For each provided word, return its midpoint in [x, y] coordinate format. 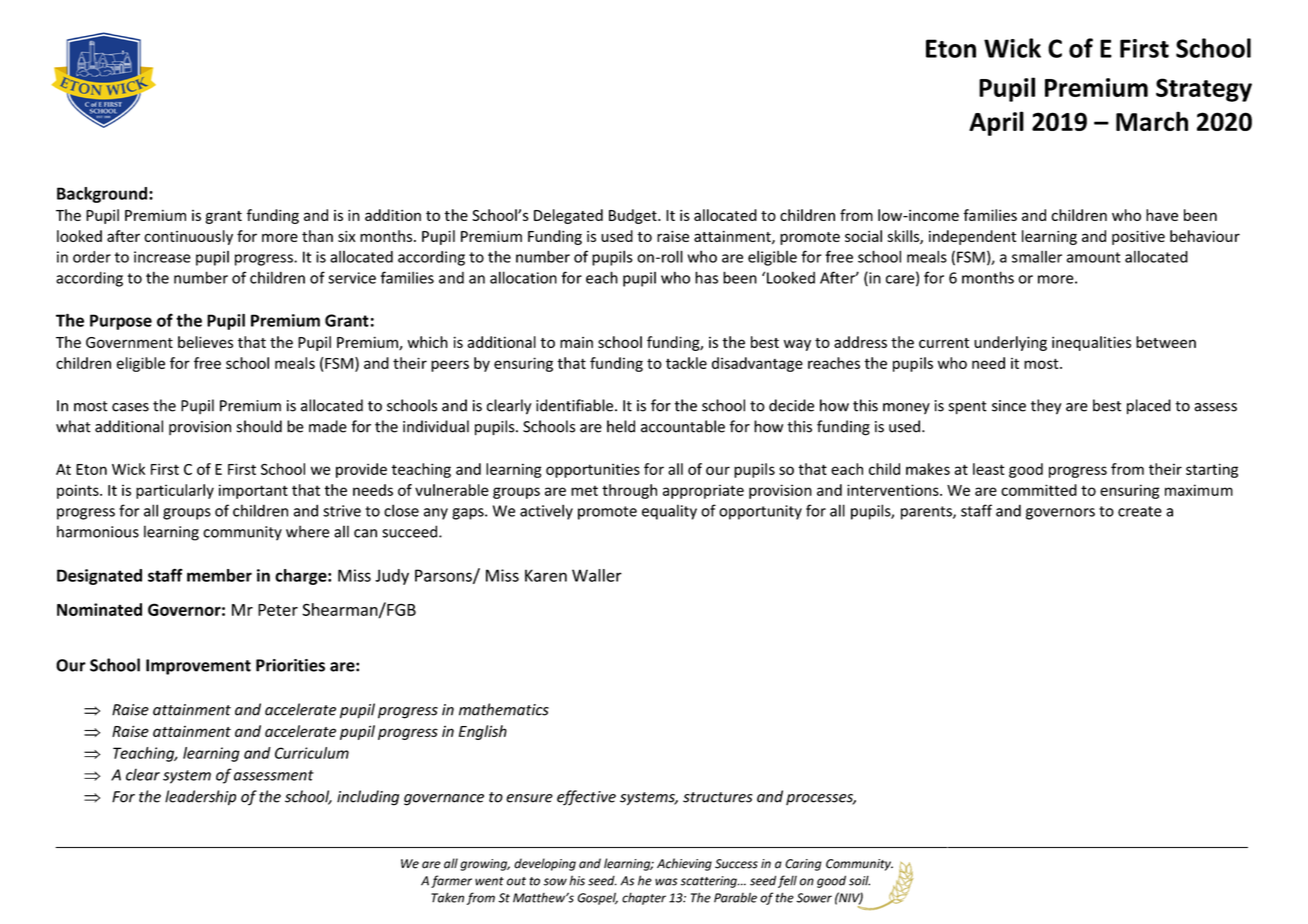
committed [1039, 490]
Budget [634, 216]
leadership [200, 797]
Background [103, 195]
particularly [175, 491]
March [1152, 121]
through [629, 491]
